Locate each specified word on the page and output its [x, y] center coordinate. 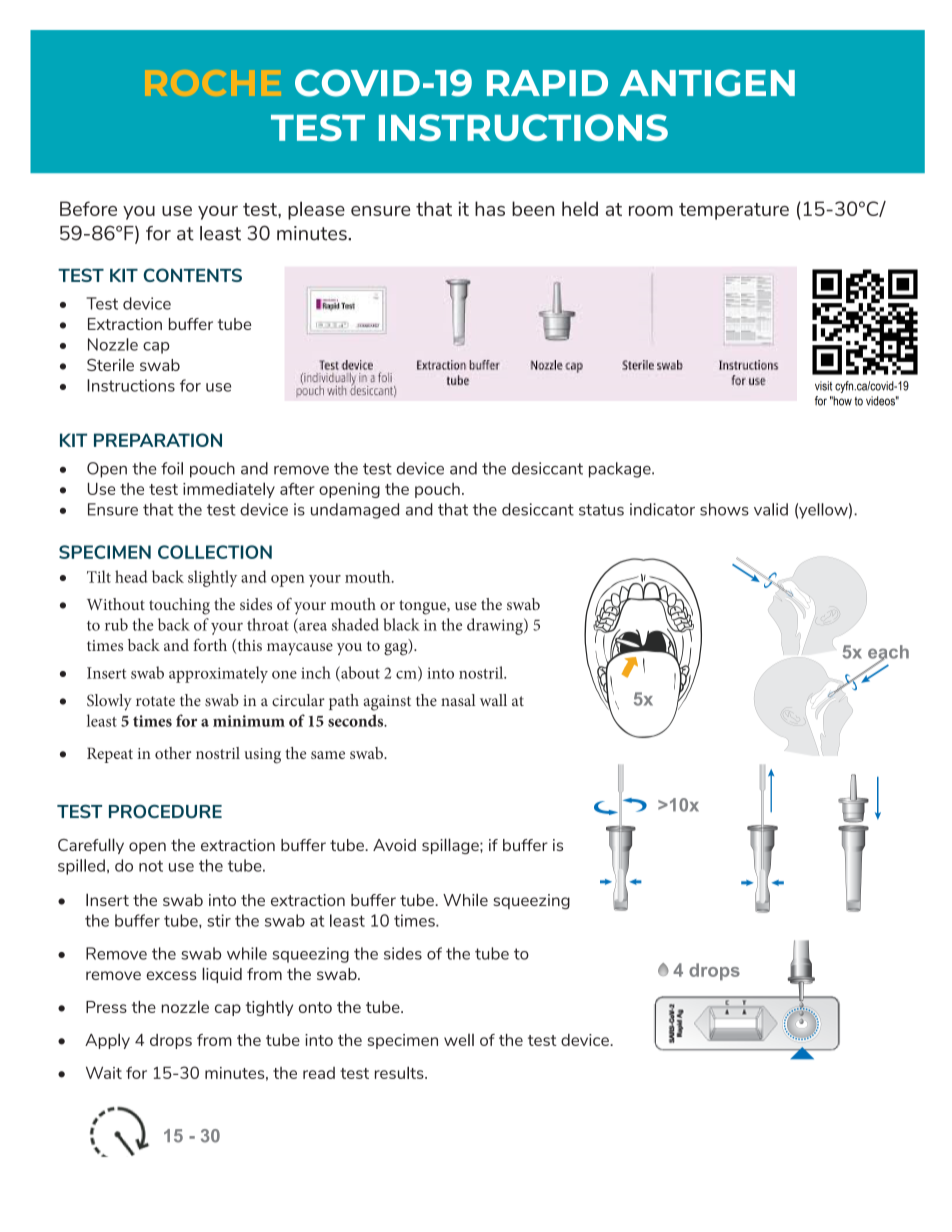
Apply [107, 1041]
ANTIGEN [707, 83]
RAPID [547, 83]
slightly [212, 578]
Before [88, 208]
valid [771, 509]
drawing [496, 626]
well [459, 1040]
